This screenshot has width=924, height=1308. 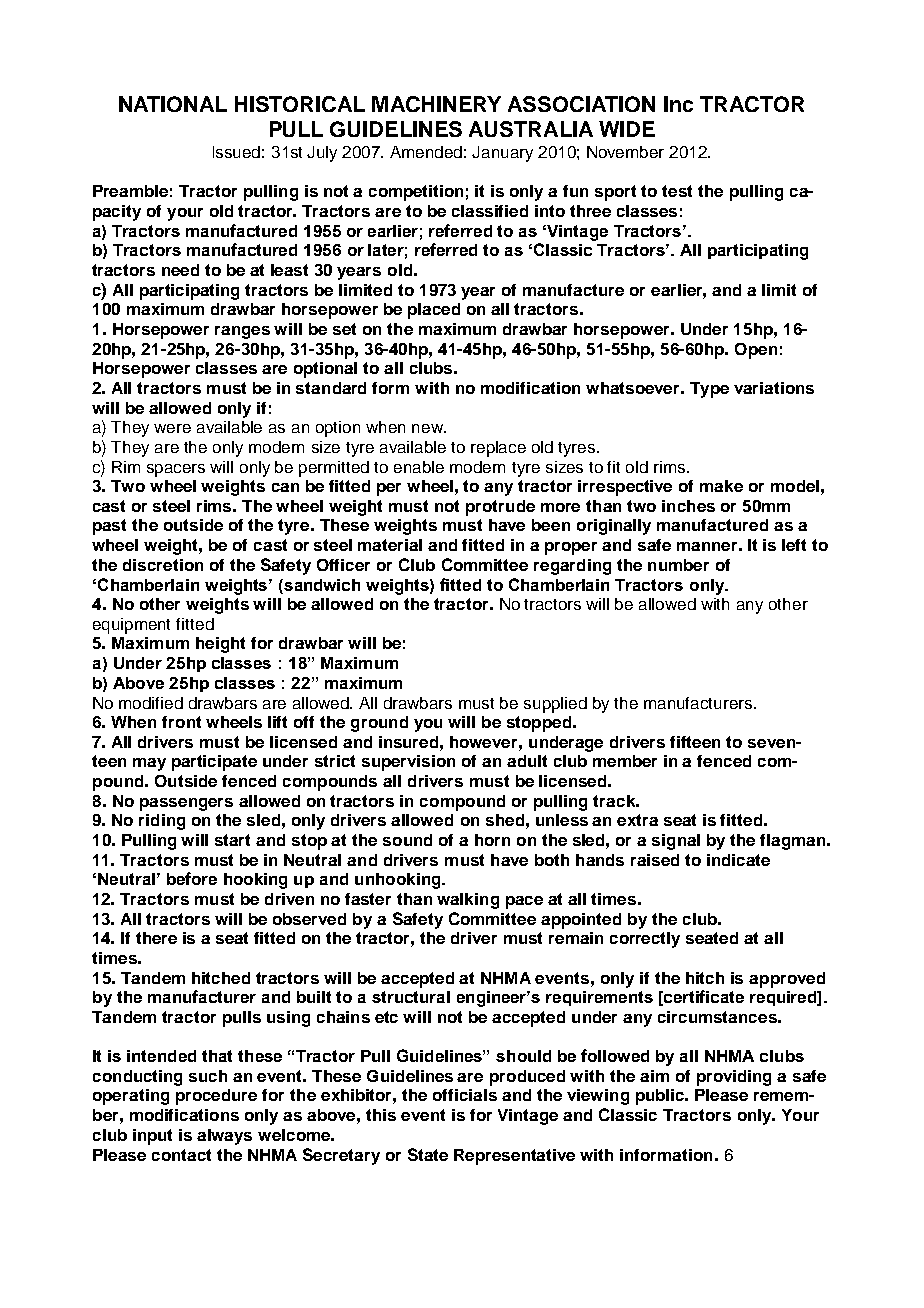 I want to click on officials, so click(x=465, y=1095).
